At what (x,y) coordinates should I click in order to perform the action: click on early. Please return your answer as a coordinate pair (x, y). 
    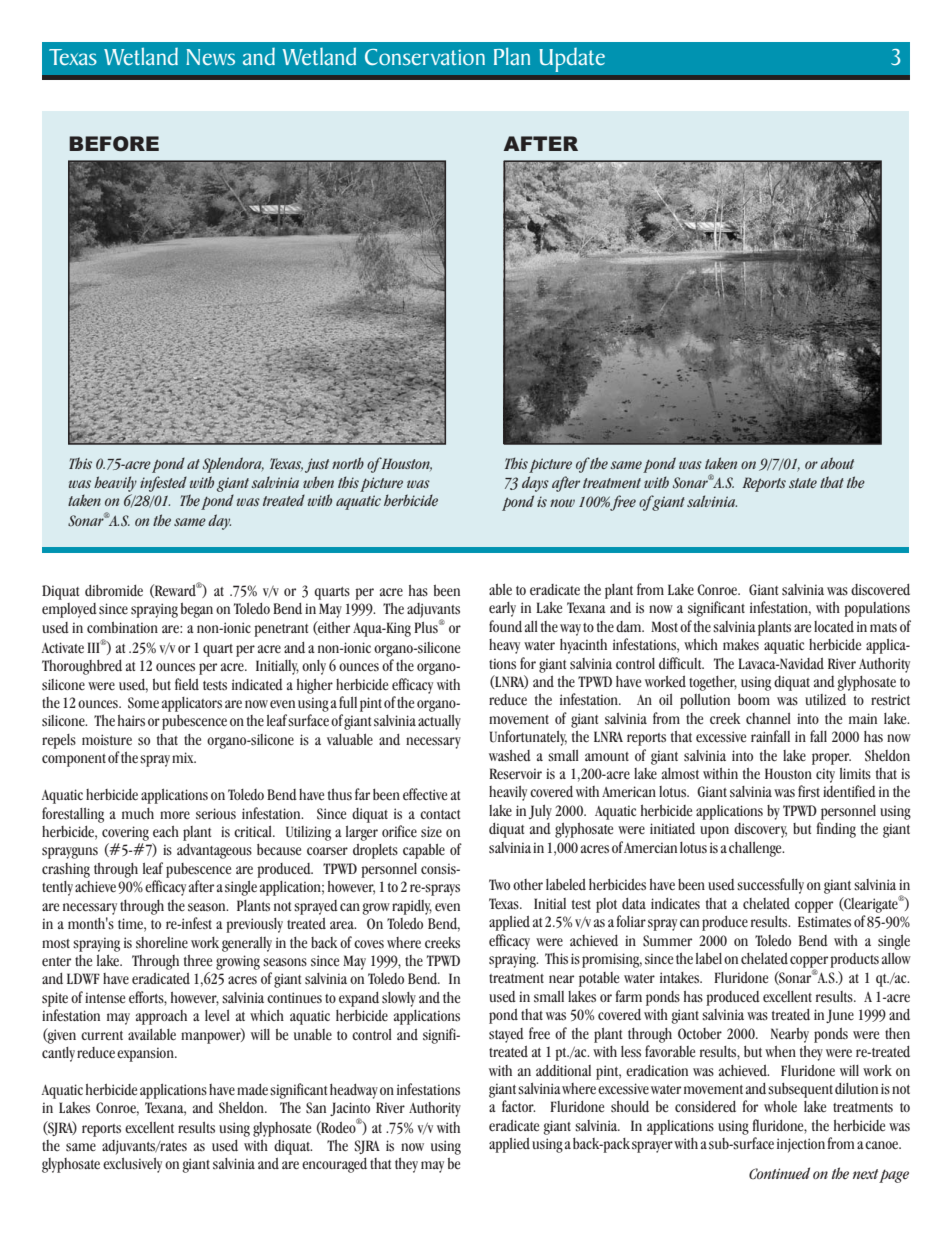
    Looking at the image, I should click on (502, 609).
